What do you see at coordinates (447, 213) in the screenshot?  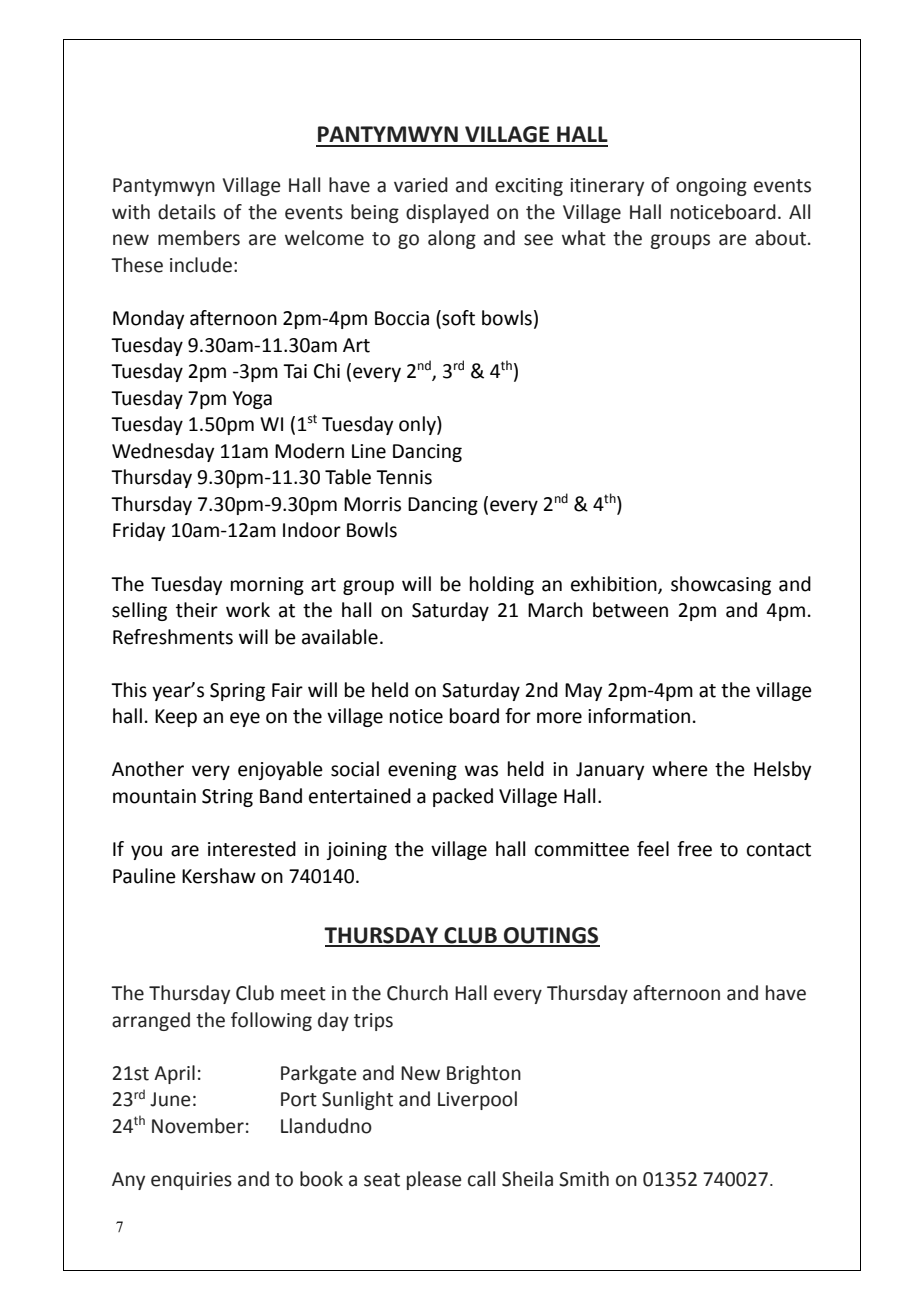 I see `displayed` at bounding box center [447, 213].
